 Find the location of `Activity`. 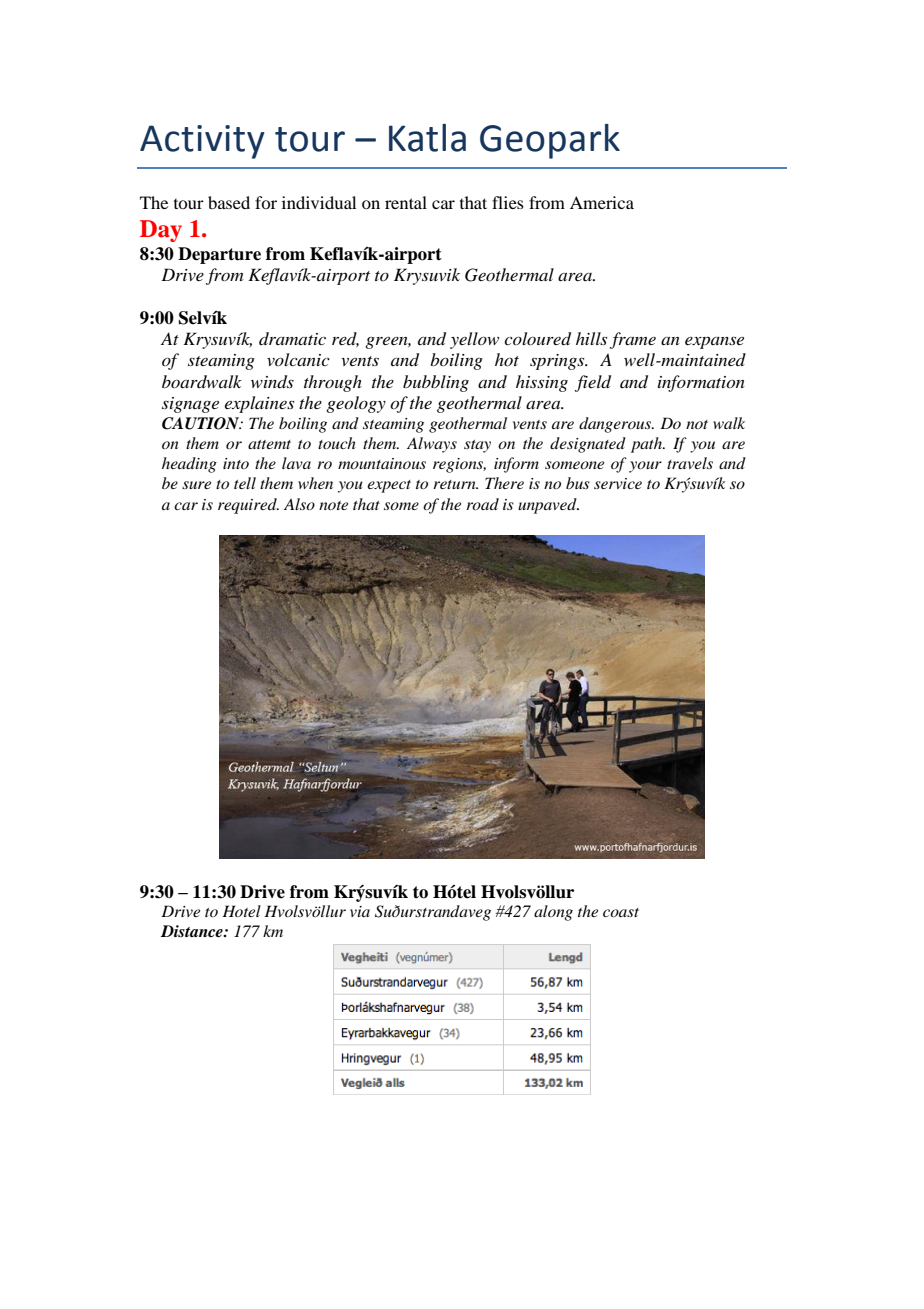

Activity is located at coordinates (202, 142).
